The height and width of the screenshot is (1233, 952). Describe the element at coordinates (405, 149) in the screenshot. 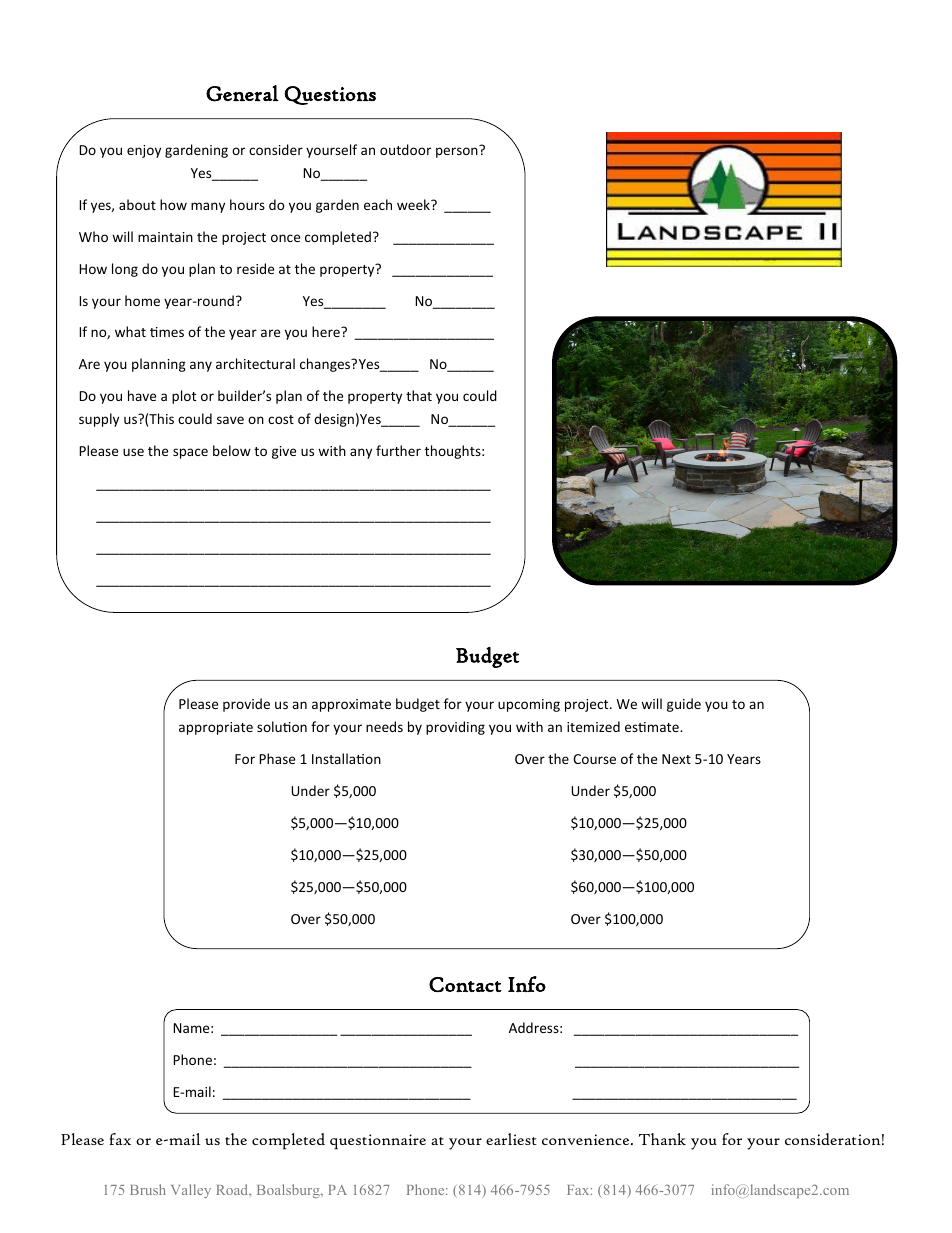

I see `outdoor` at that location.
